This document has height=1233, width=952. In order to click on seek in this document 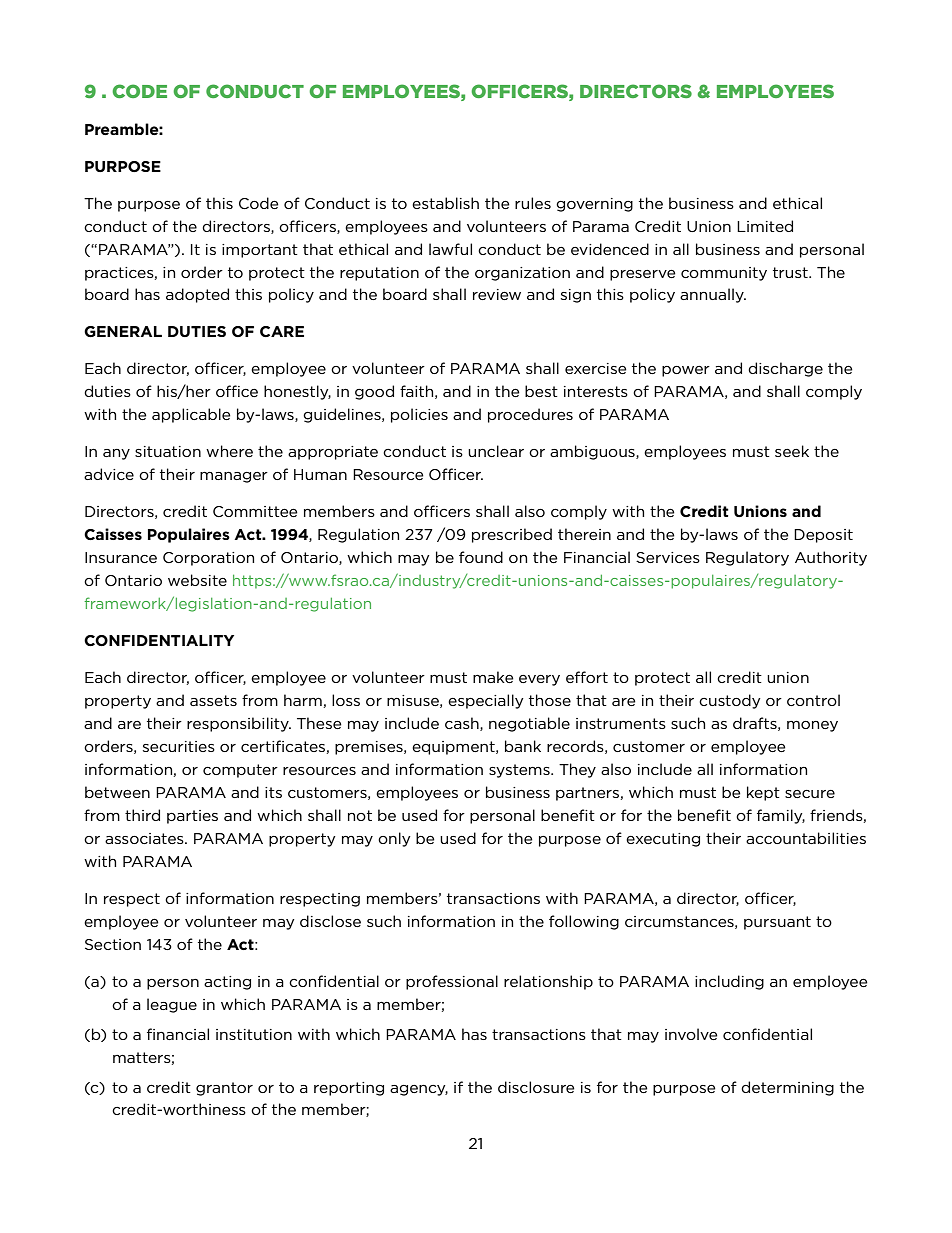, I will do `click(792, 451)`.
